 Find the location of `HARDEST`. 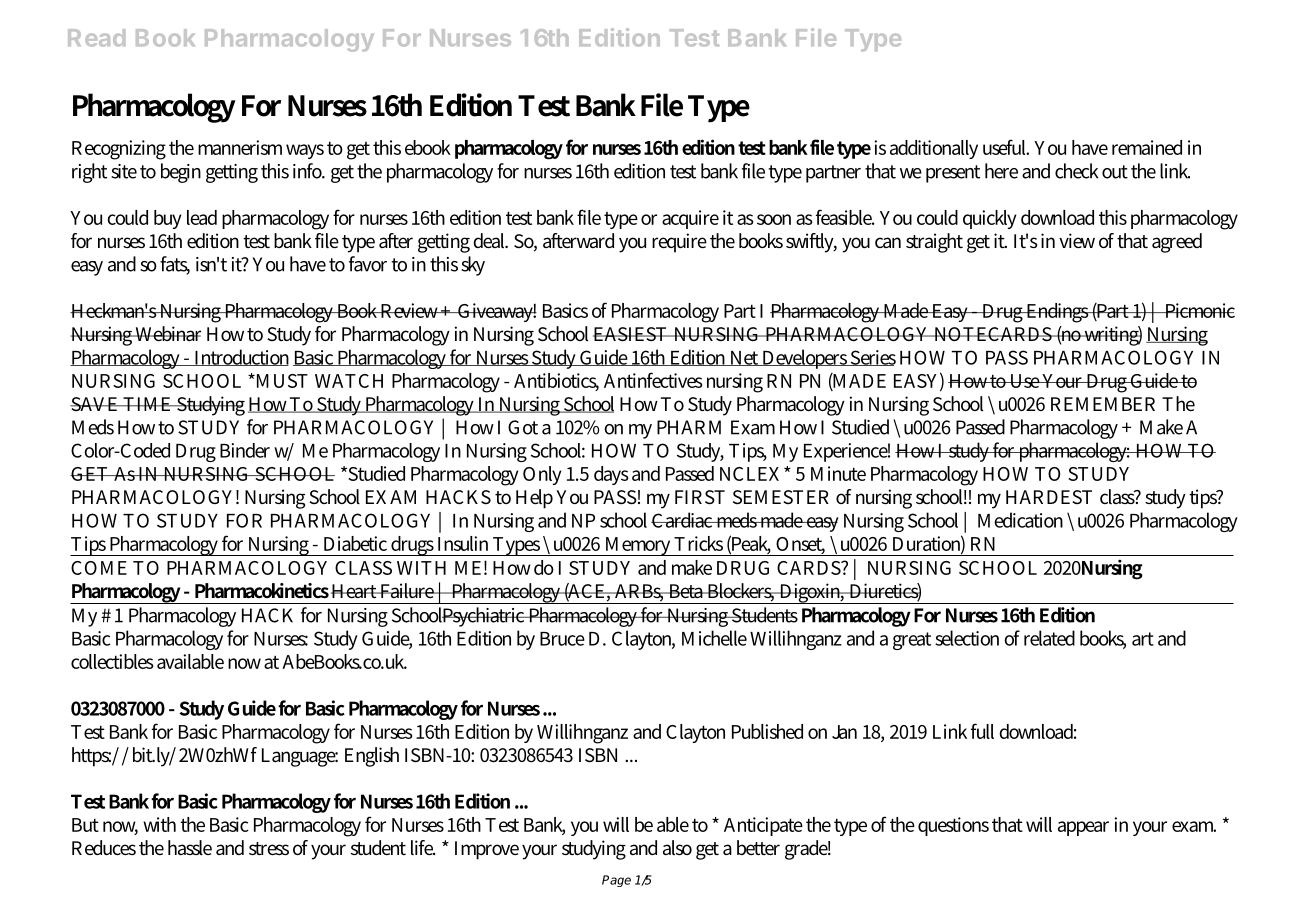

HARDEST is located at coordinates (1049, 497).
